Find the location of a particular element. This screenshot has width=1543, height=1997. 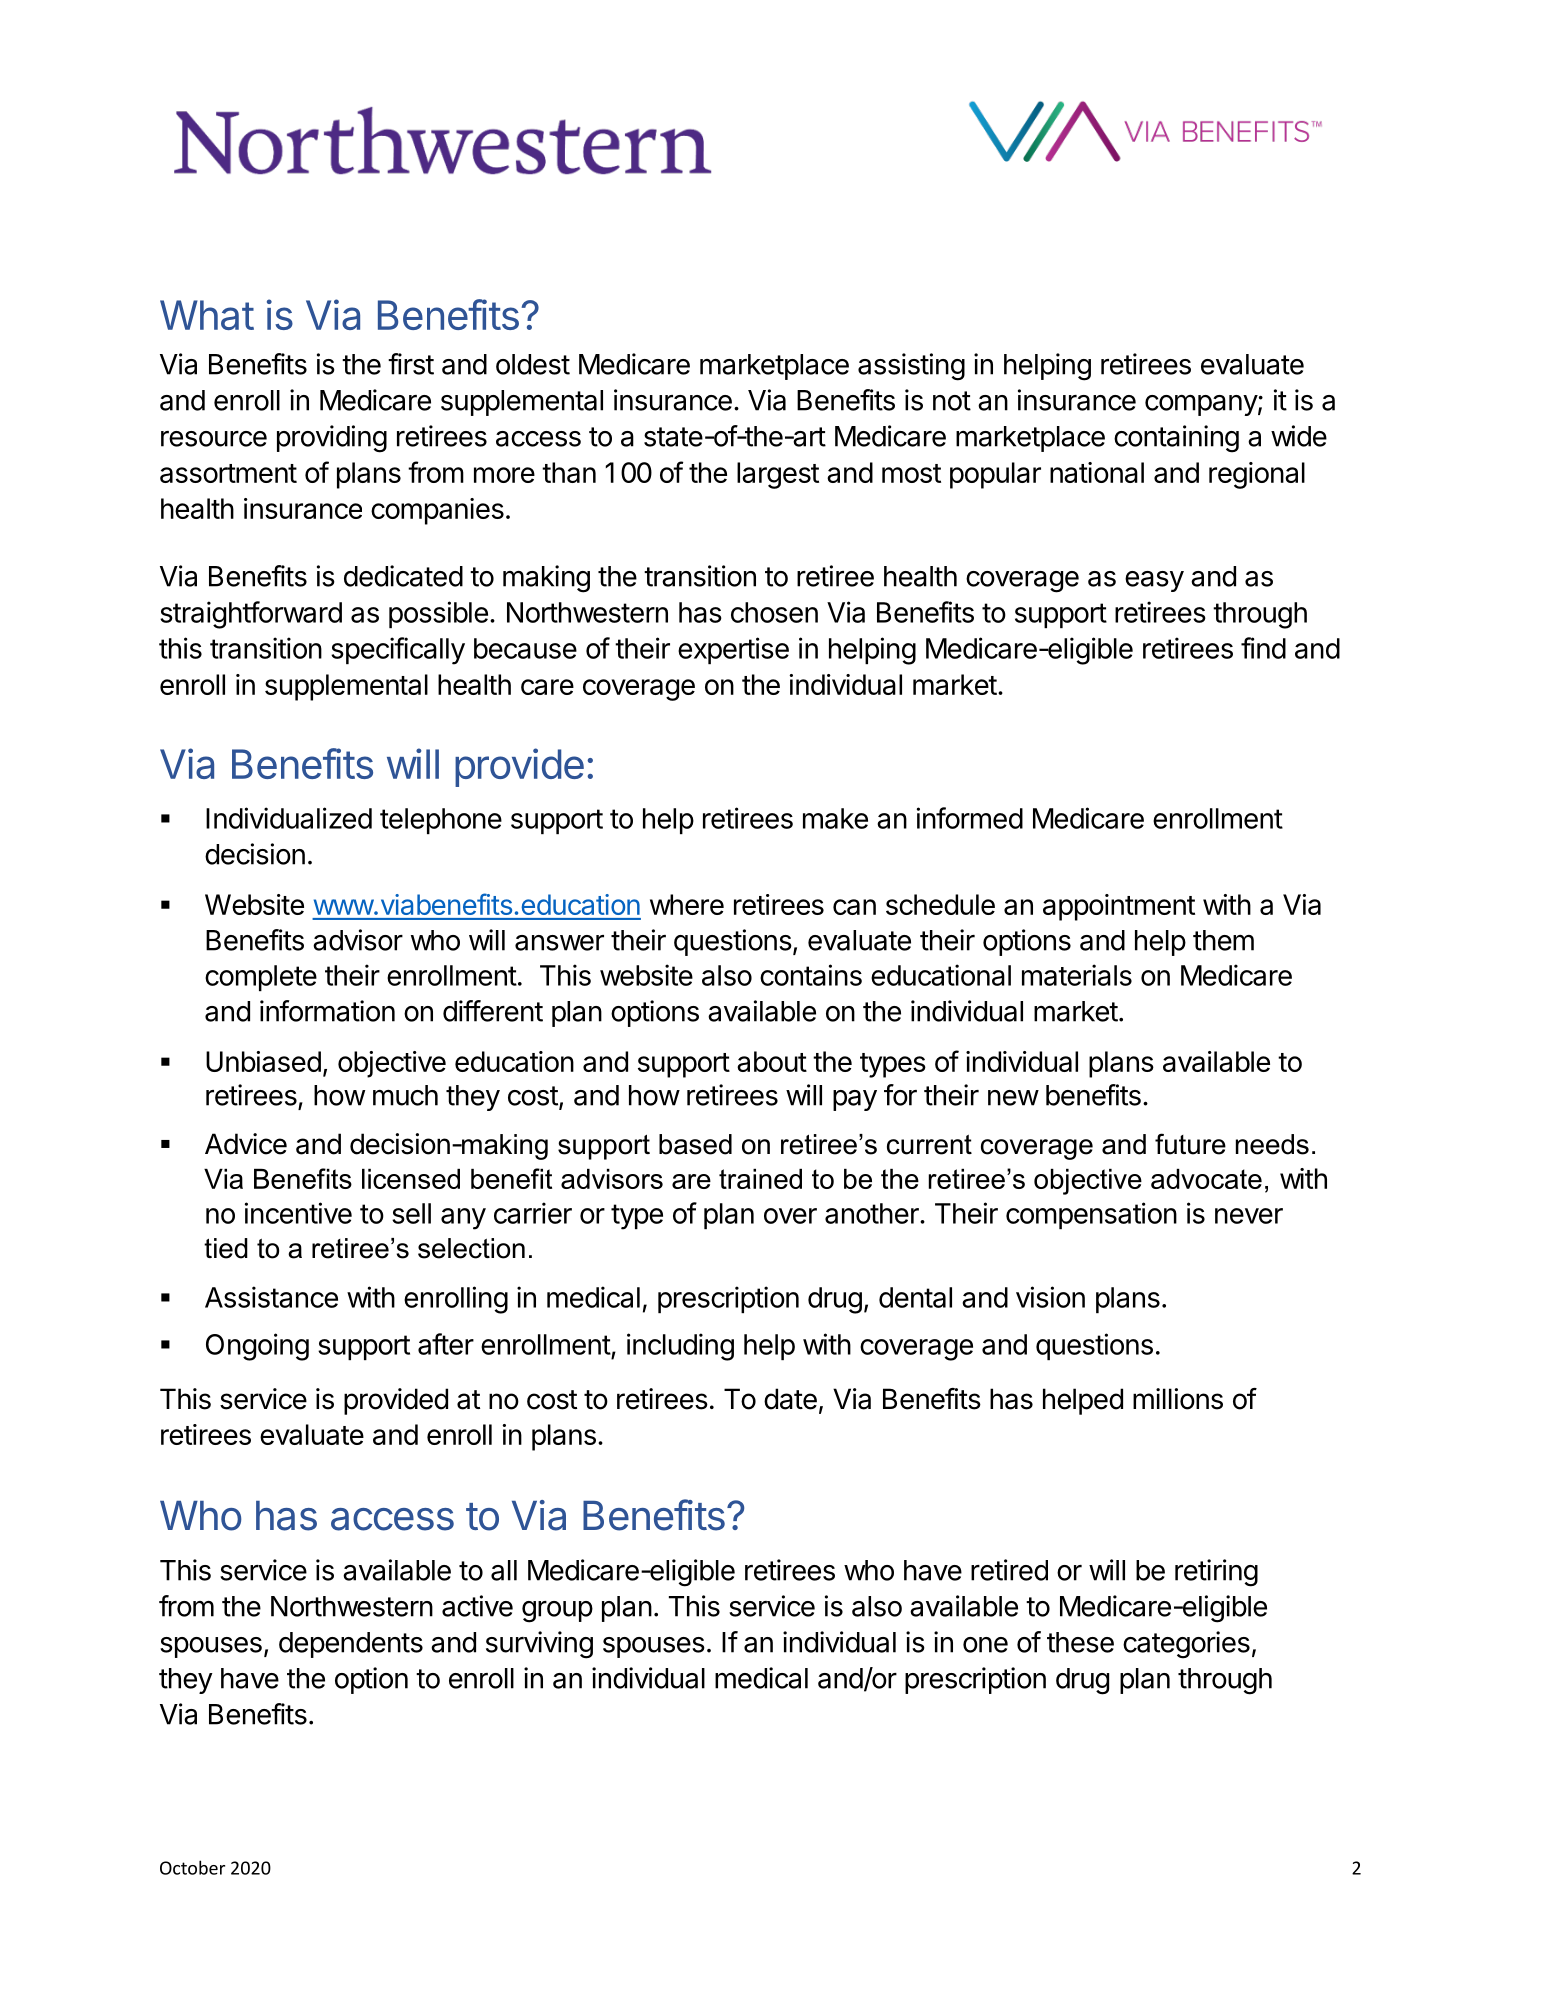

about is located at coordinates (772, 1061).
